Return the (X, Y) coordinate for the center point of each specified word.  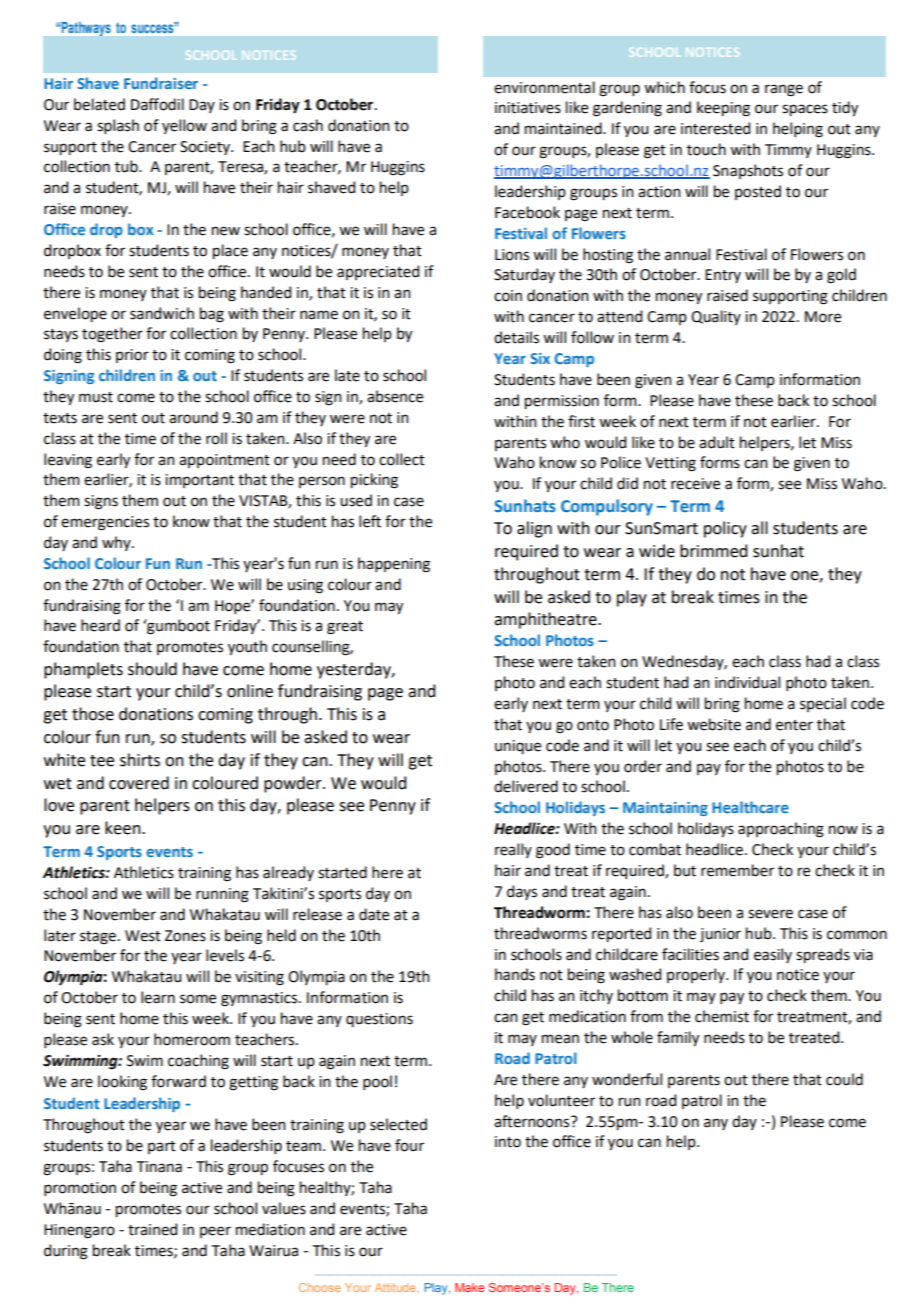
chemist (722, 1016)
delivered (526, 786)
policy (725, 529)
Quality (716, 317)
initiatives (528, 108)
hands (515, 974)
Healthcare (750, 807)
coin (508, 296)
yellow (184, 126)
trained (152, 1229)
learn (158, 997)
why (117, 543)
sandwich (162, 313)
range (784, 90)
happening (394, 565)
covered (139, 783)
